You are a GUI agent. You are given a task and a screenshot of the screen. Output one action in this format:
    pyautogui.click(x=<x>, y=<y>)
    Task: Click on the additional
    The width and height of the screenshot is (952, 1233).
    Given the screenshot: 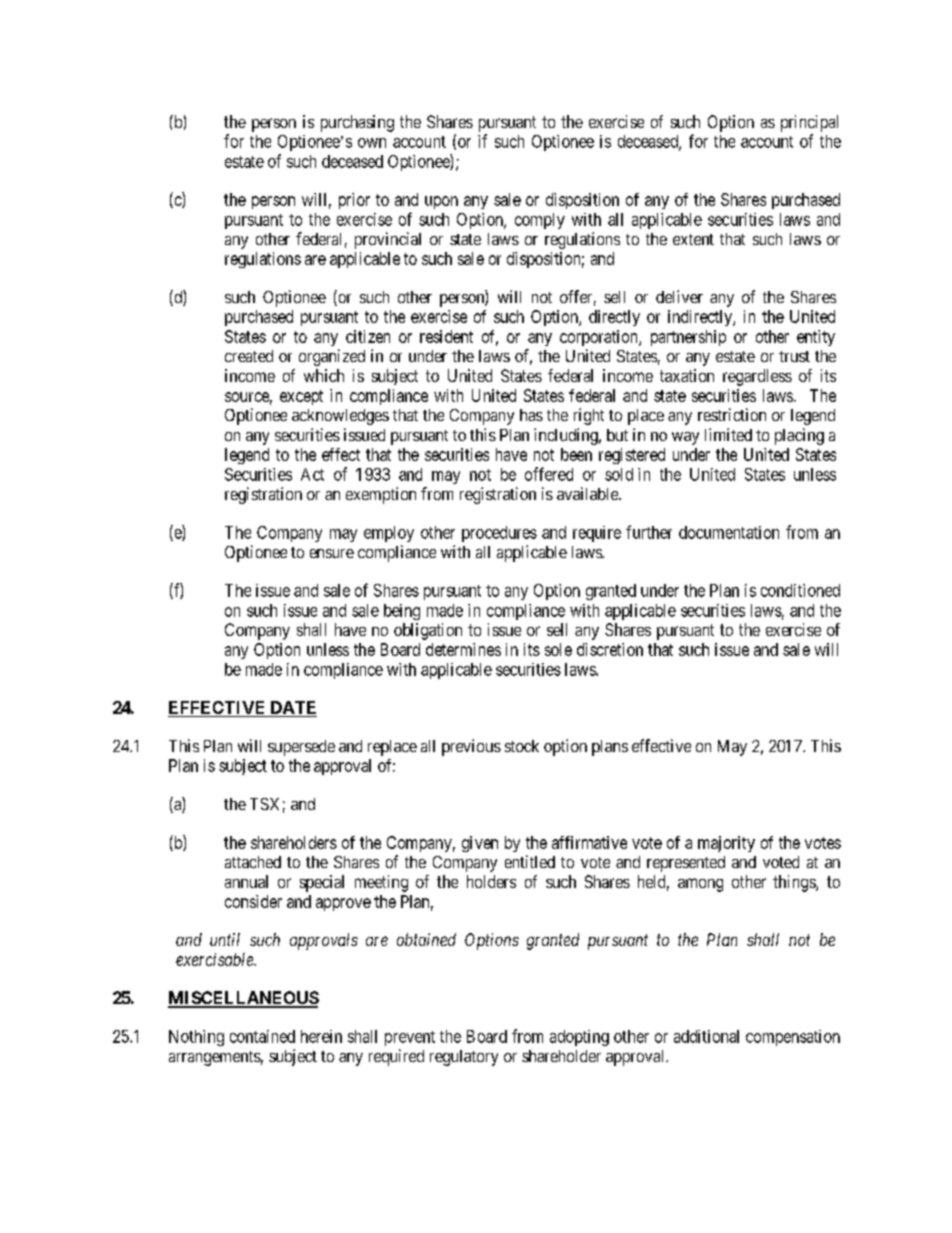 What is the action you would take?
    pyautogui.click(x=706, y=1036)
